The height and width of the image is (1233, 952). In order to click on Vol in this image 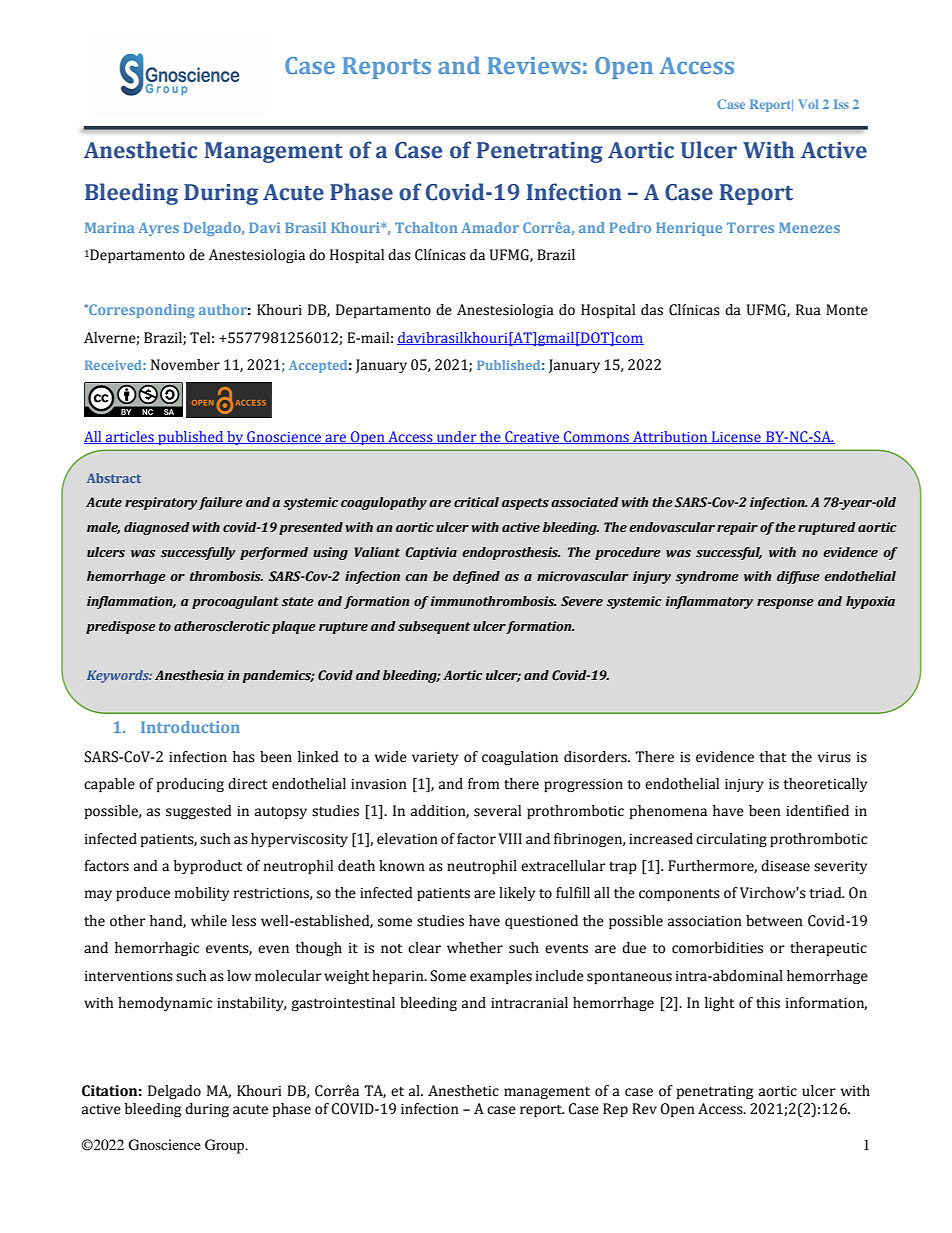, I will do `click(808, 104)`.
